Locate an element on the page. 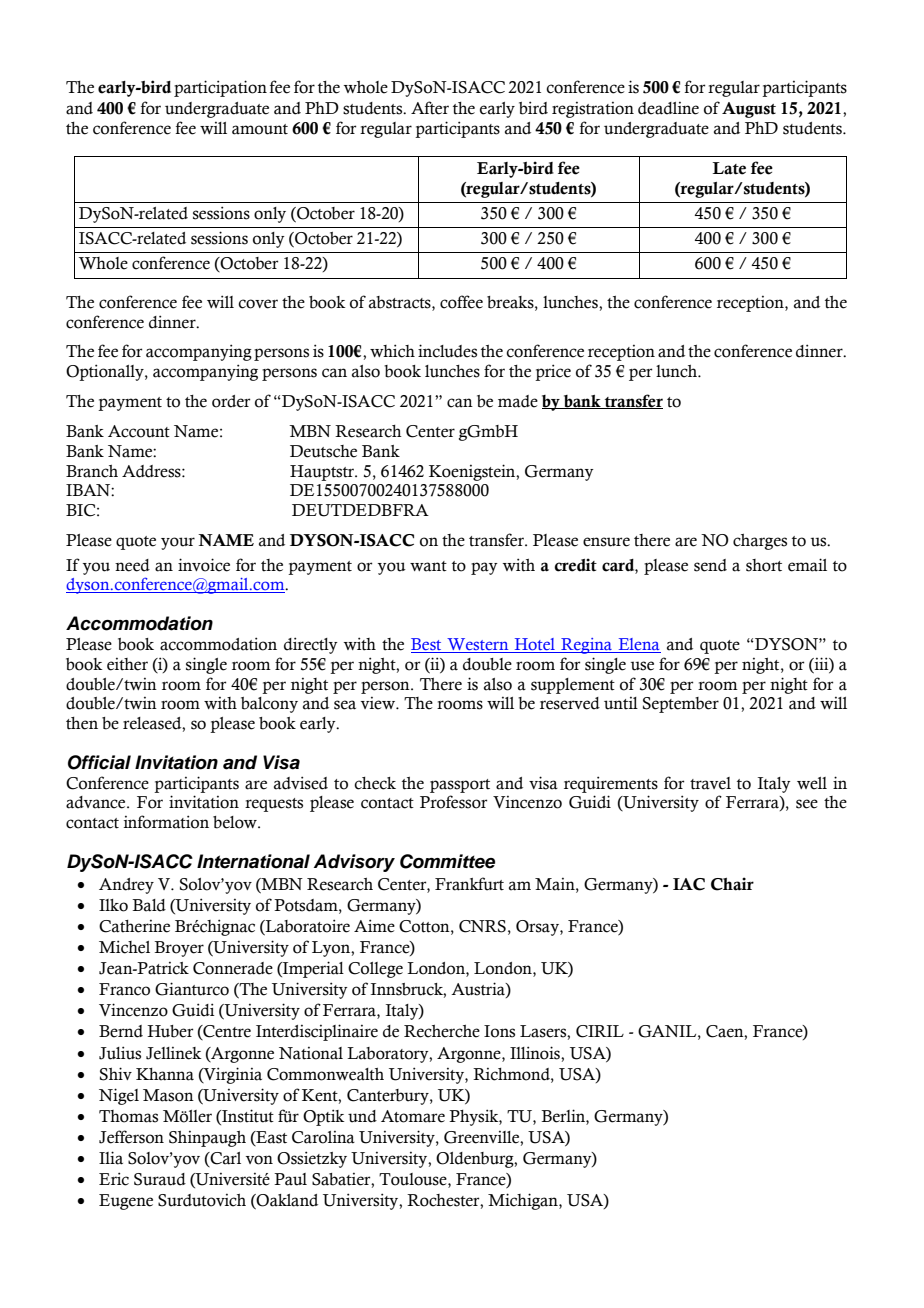 The width and height of the image is (924, 1308). travel is located at coordinates (710, 783).
